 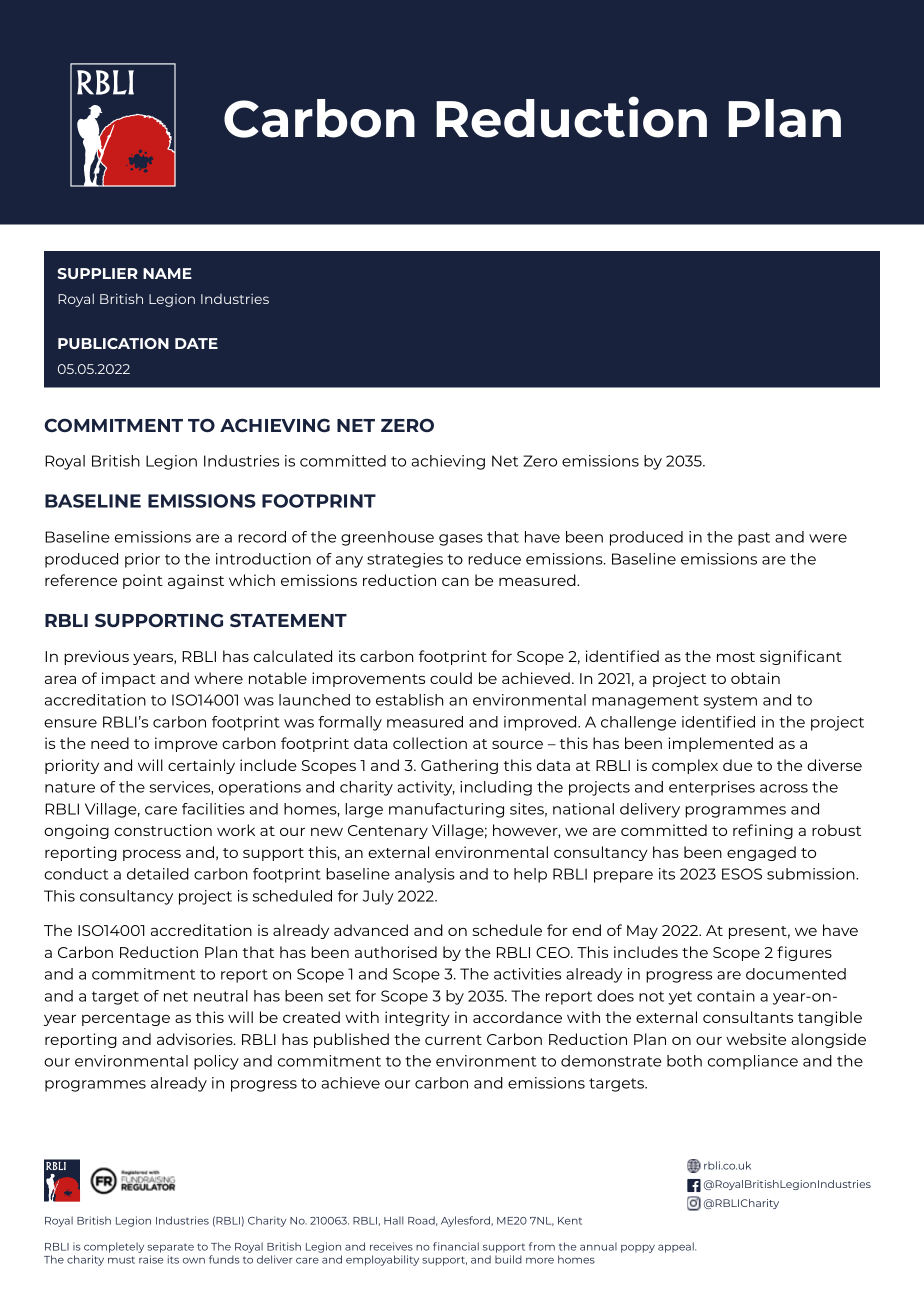 I want to click on point, so click(x=143, y=581).
